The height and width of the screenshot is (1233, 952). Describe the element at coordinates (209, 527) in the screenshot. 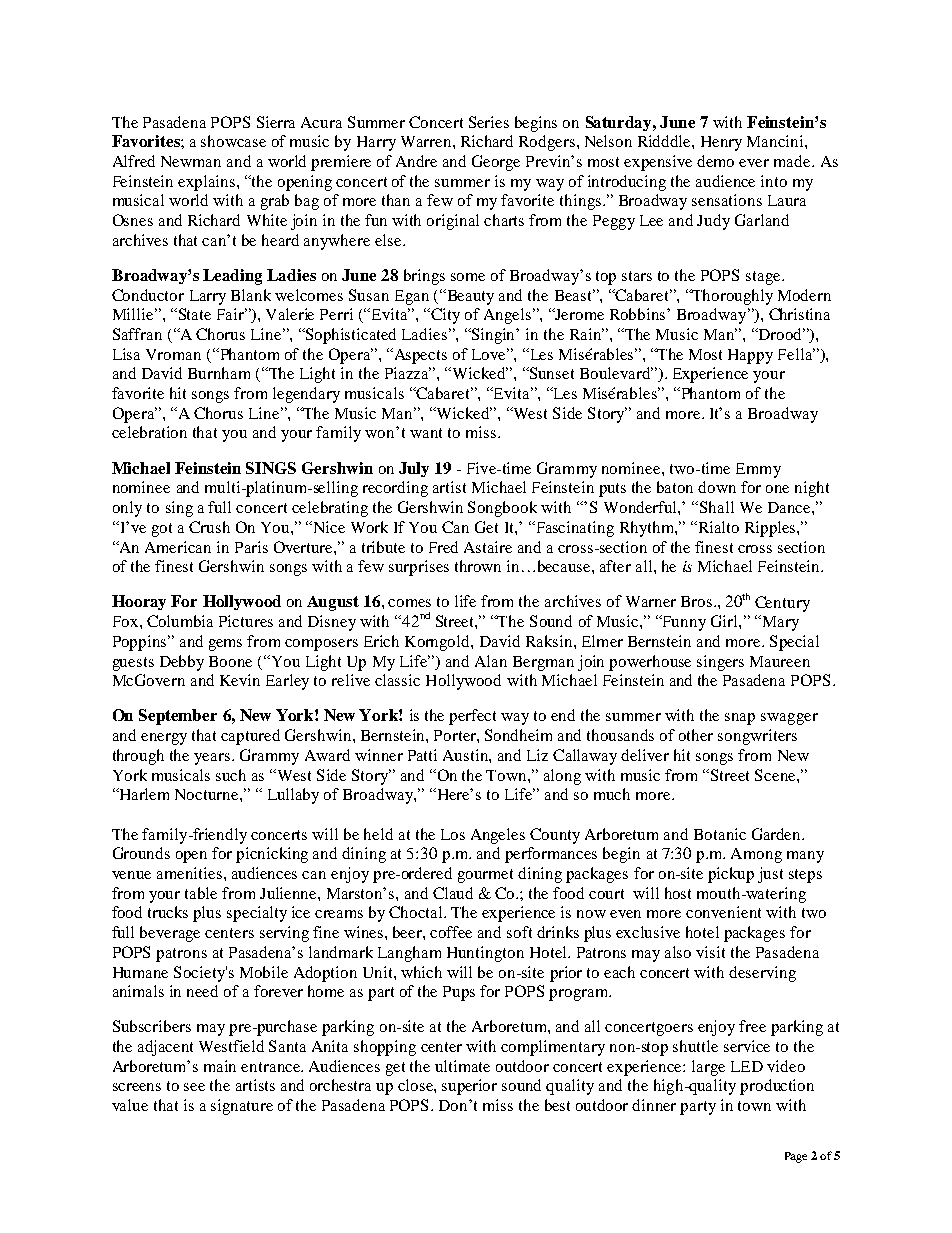

I see `Crush` at that location.
